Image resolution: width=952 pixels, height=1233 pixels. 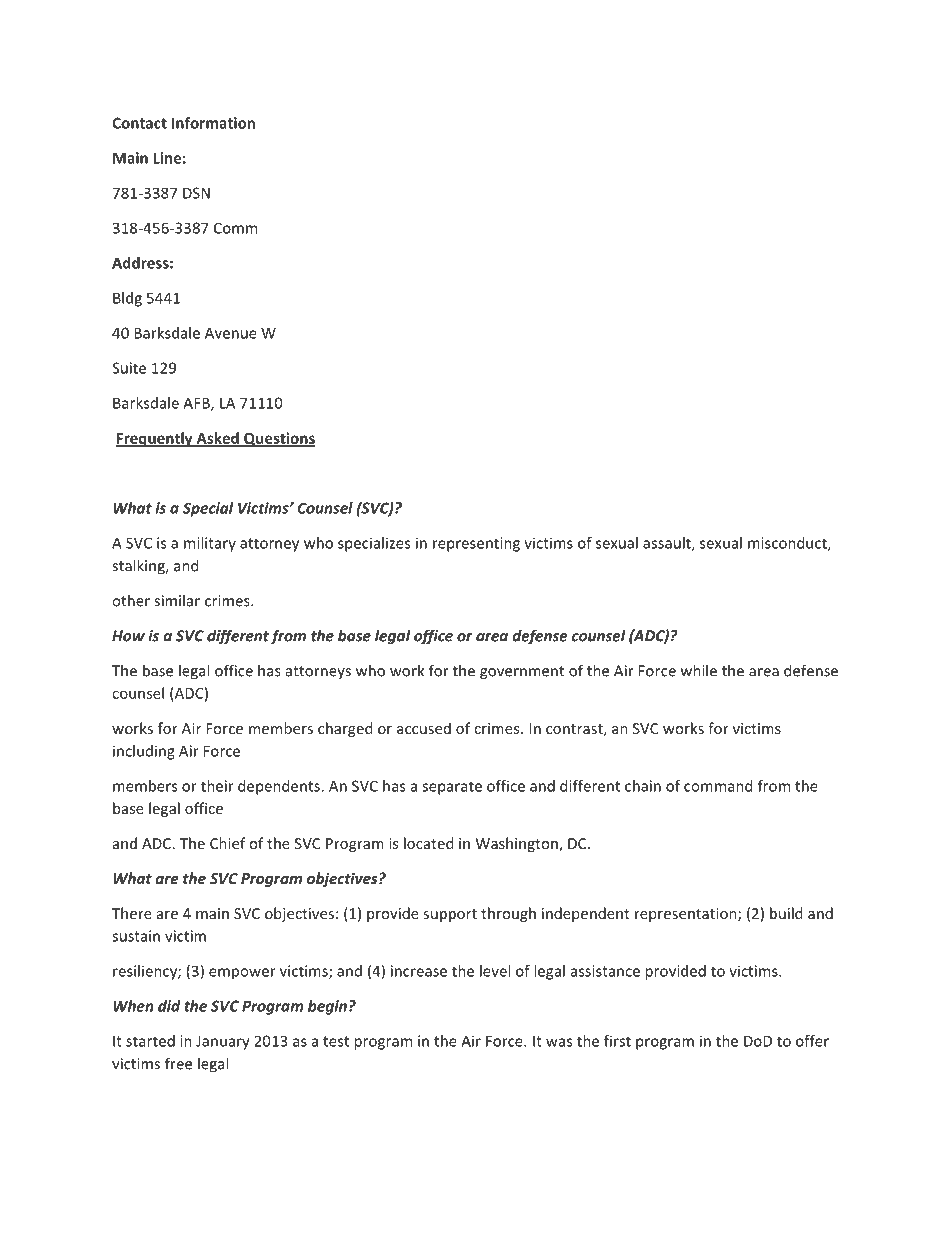 I want to click on AFB, so click(x=197, y=404).
